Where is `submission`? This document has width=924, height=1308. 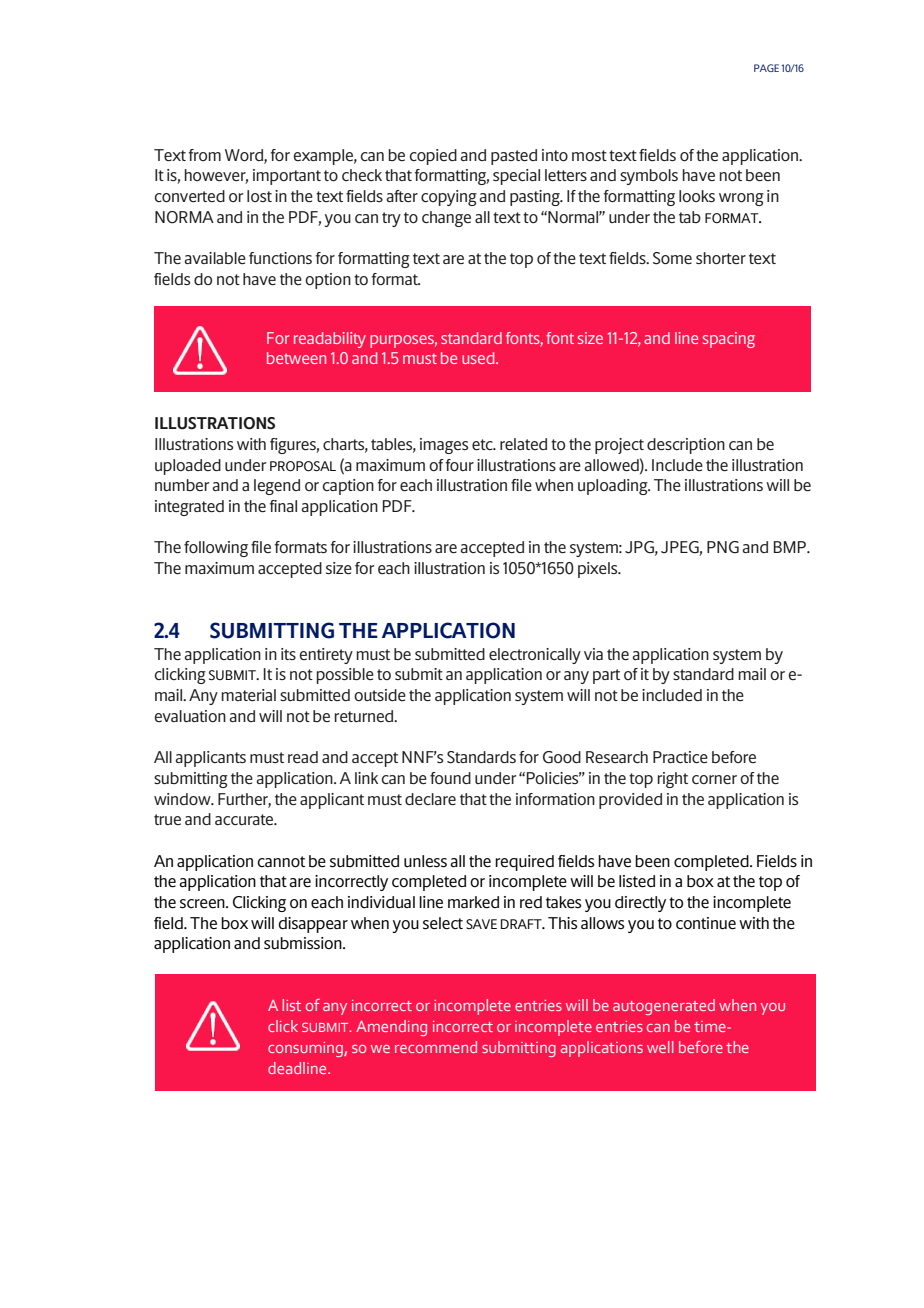 submission is located at coordinates (304, 943).
